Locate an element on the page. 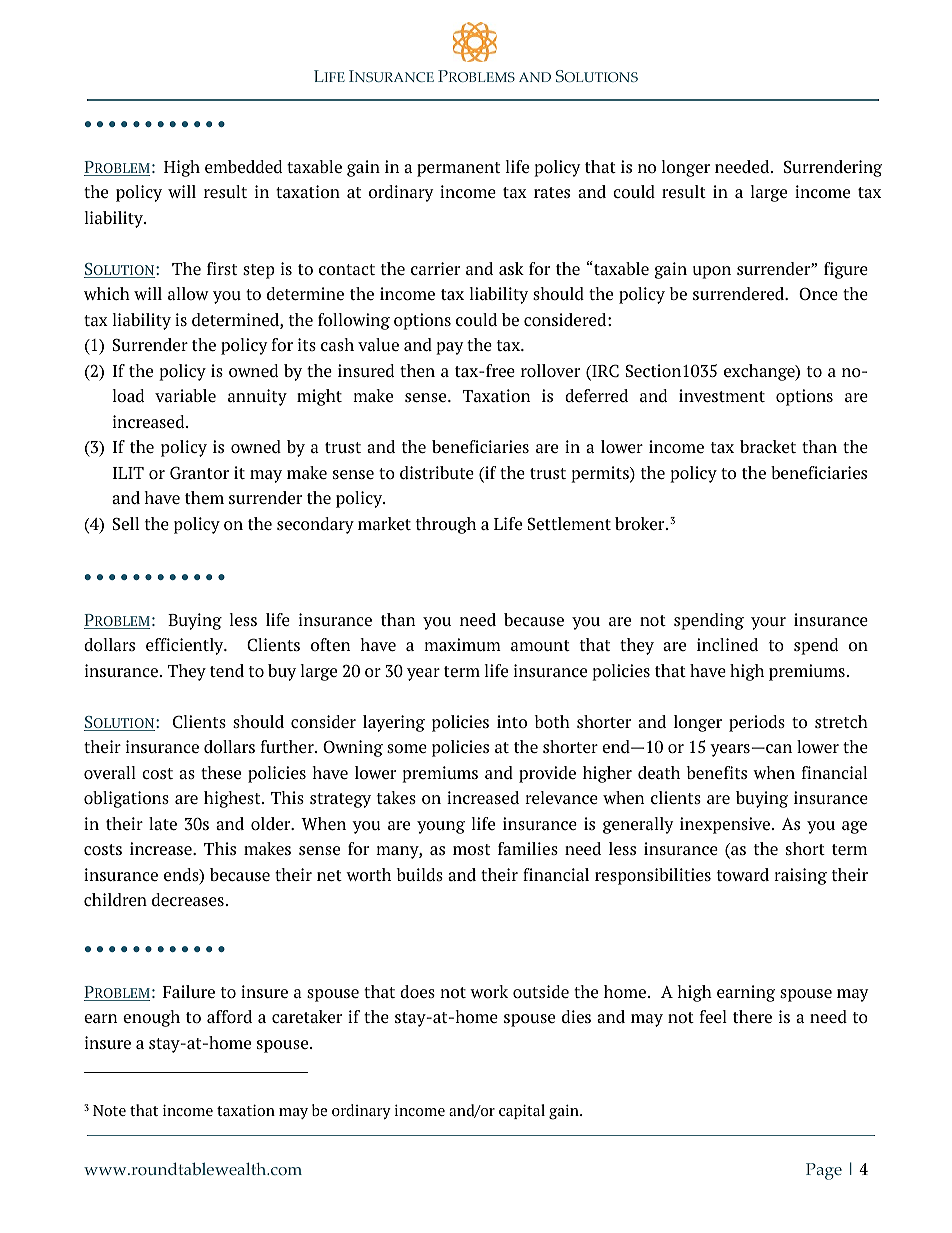  Grantor is located at coordinates (199, 472).
